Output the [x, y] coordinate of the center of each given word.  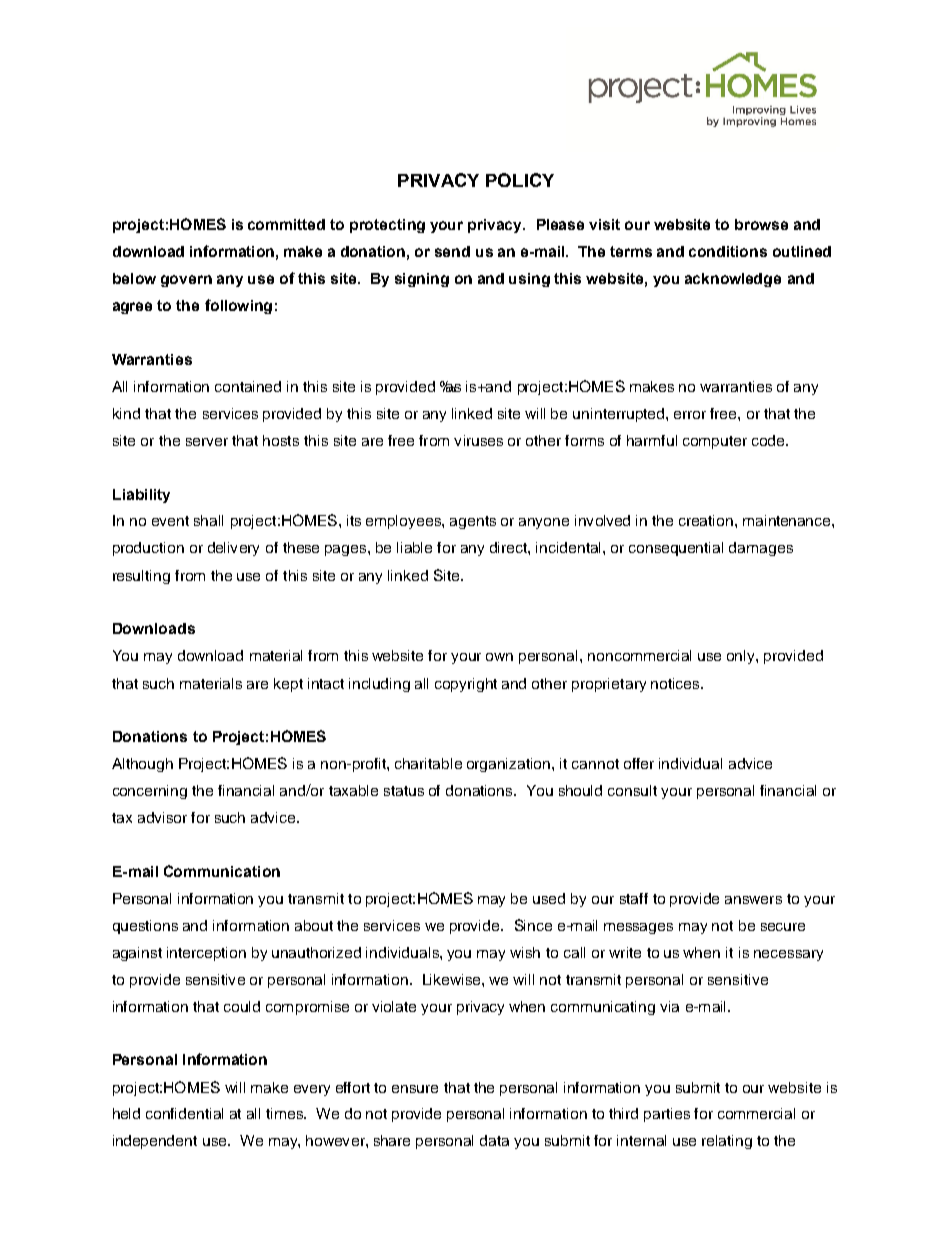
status [404, 791]
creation [707, 520]
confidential [184, 1113]
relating [727, 1142]
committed [286, 224]
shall [208, 520]
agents [473, 522]
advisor [162, 817]
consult [632, 790]
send [452, 251]
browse [761, 224]
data [494, 1140]
